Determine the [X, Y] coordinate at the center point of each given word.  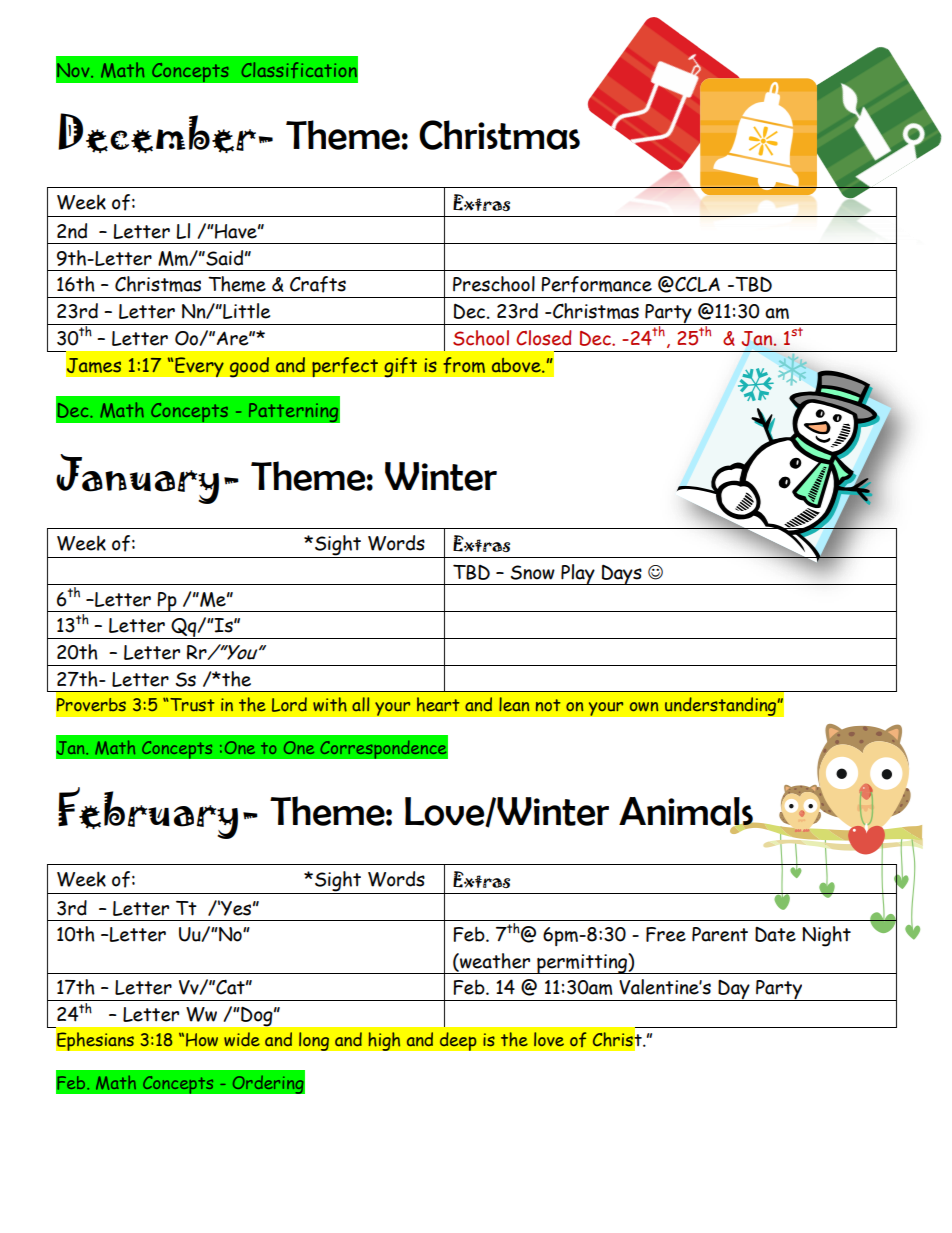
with [330, 704]
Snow [533, 572]
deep [458, 1041]
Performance [596, 284]
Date [775, 934]
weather [494, 962]
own [644, 706]
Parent [720, 934]
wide [242, 1039]
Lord [289, 704]
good [249, 367]
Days [622, 574]
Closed [544, 338]
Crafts [318, 284]
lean [514, 704]
